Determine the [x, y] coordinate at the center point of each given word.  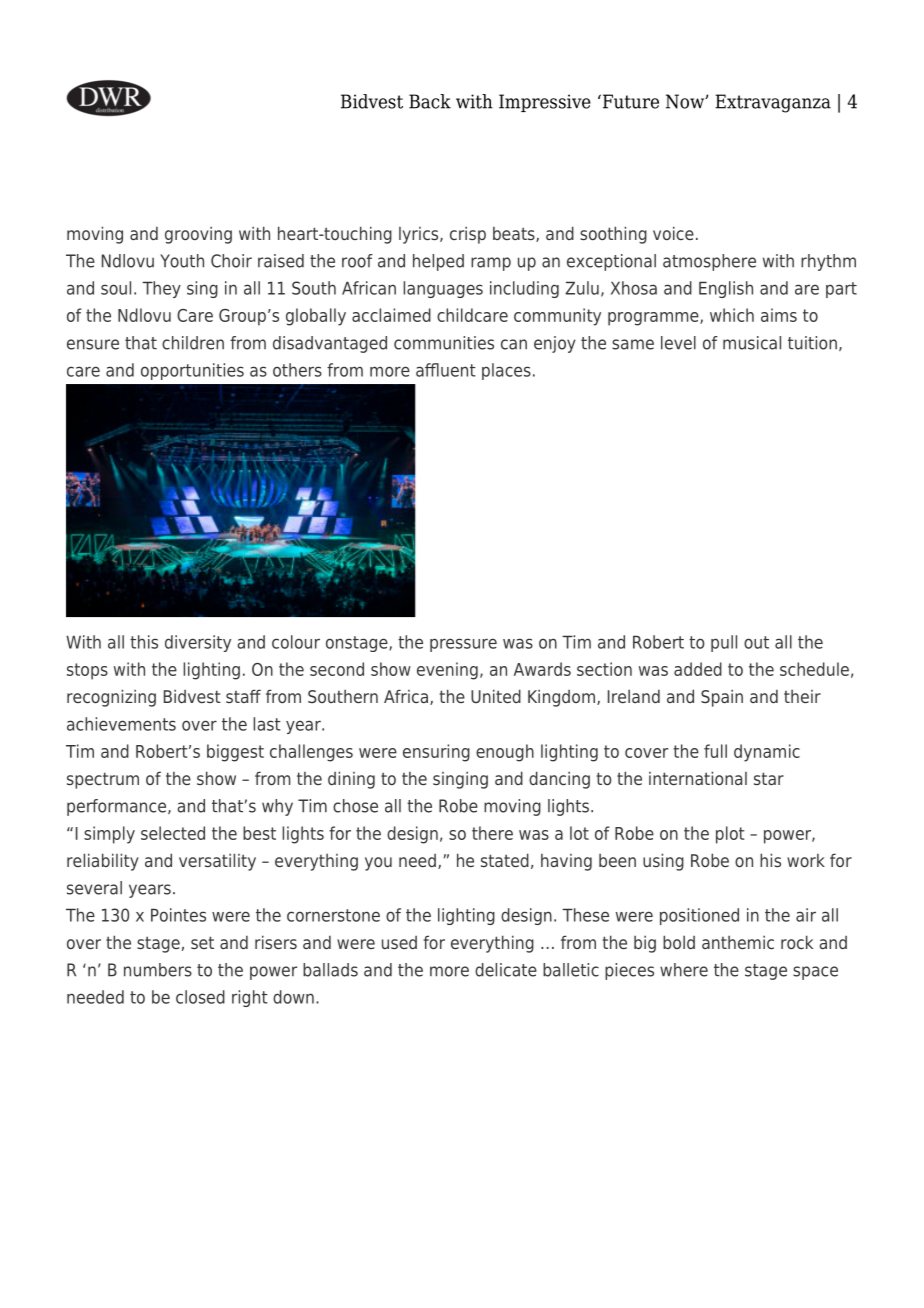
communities [444, 343]
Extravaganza [773, 103]
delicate [506, 970]
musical [752, 343]
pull [724, 643]
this [144, 642]
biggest [235, 753]
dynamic [767, 753]
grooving [198, 235]
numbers [158, 970]
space [815, 973]
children [193, 343]
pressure [463, 645]
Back [430, 101]
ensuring [436, 753]
